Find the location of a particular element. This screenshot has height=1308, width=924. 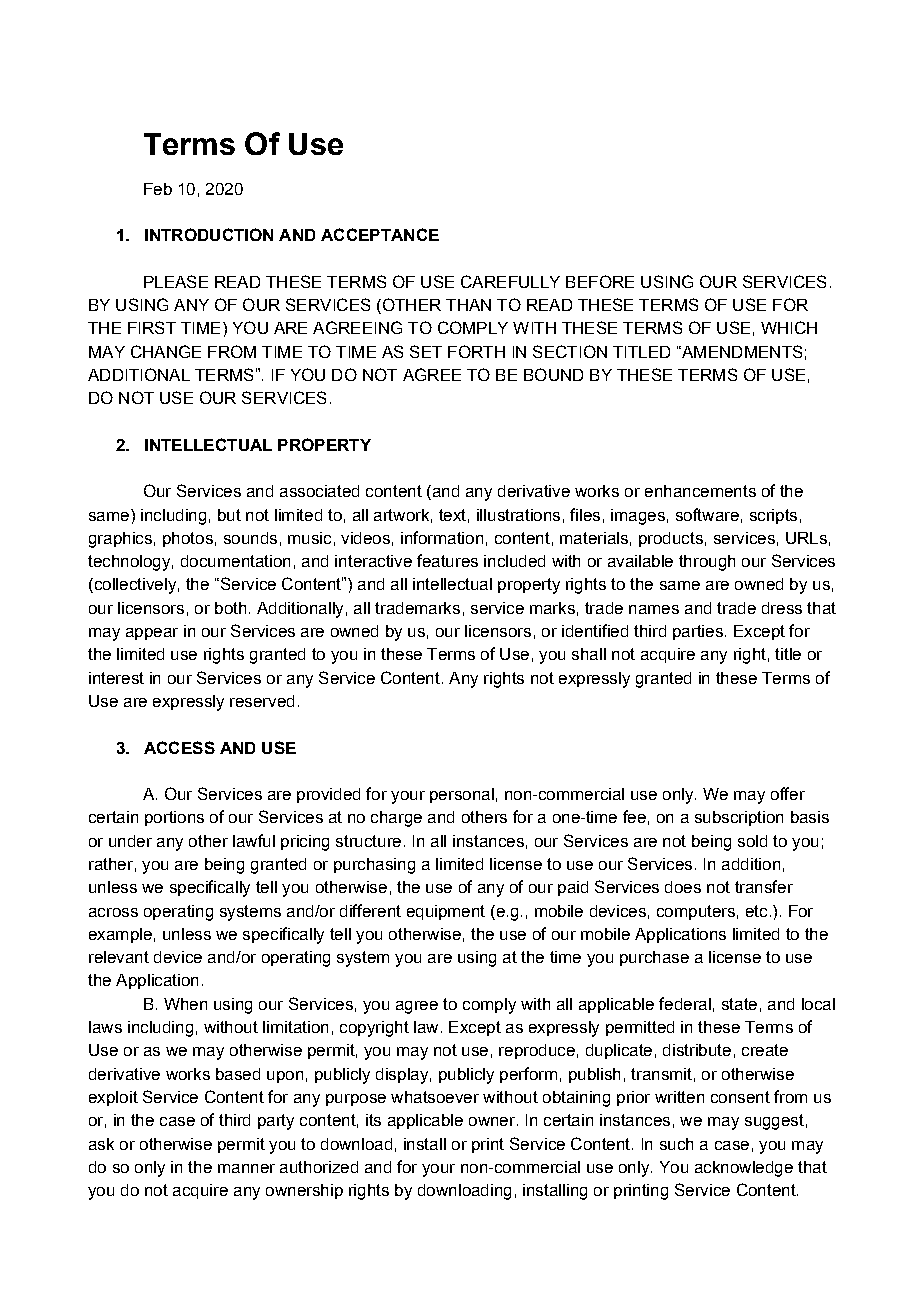

INTRODUCTION is located at coordinates (209, 234).
